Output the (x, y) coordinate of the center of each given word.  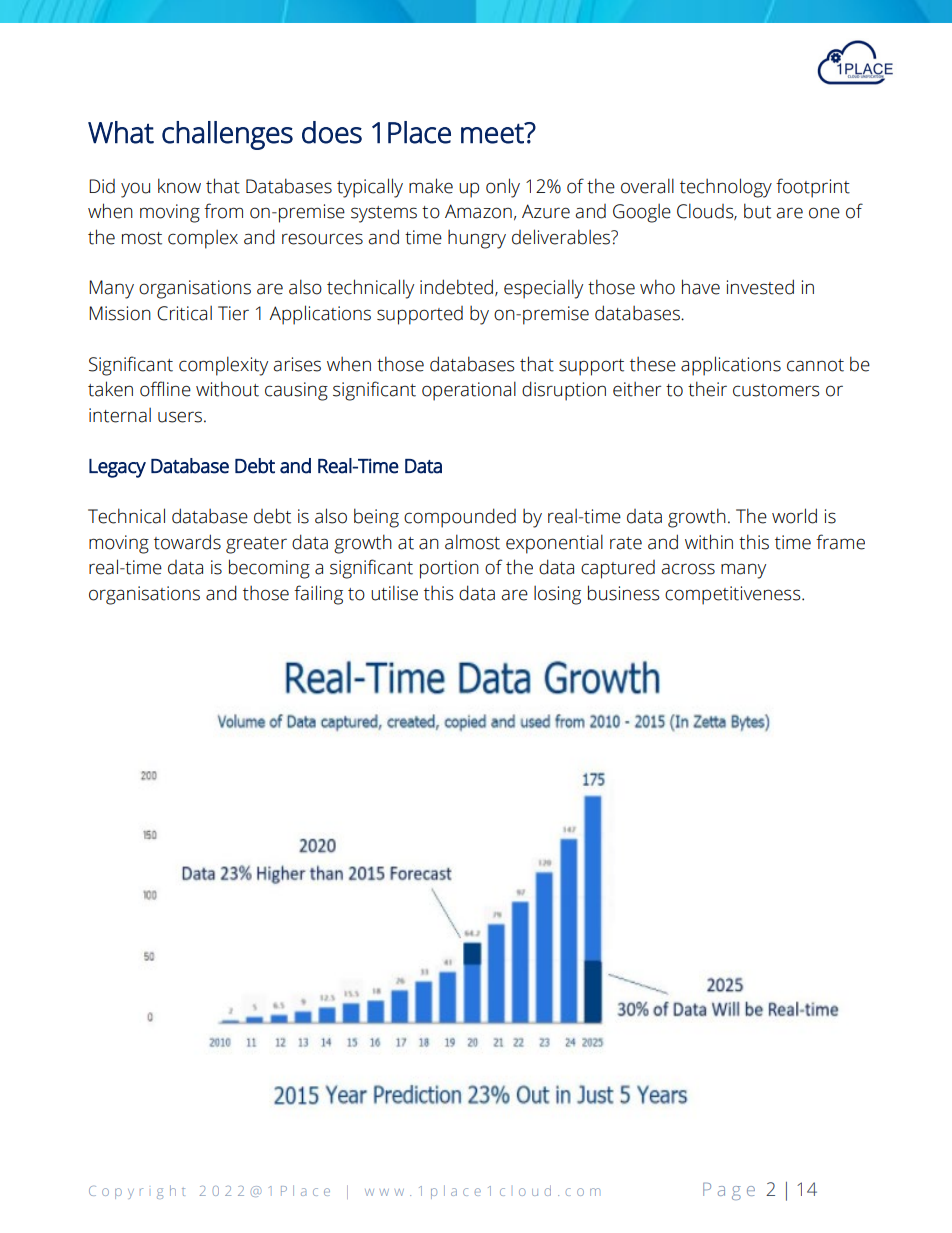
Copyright (137, 1192)
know (179, 186)
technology (726, 188)
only (503, 188)
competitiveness (734, 595)
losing (557, 595)
